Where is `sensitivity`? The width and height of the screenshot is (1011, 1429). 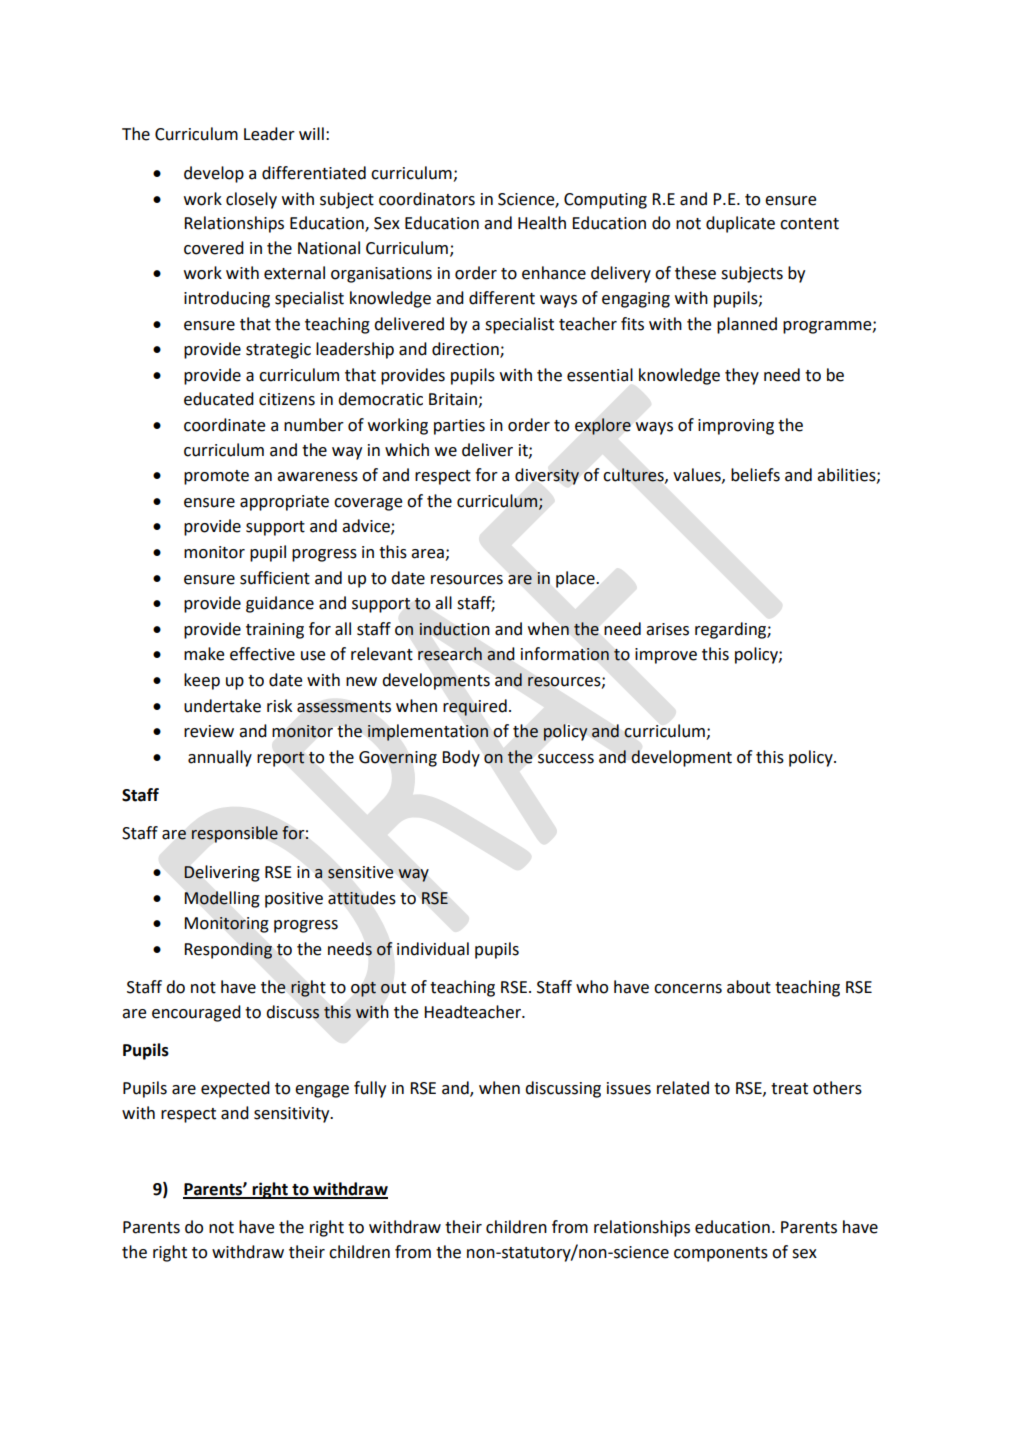
sensitivity is located at coordinates (293, 1115).
